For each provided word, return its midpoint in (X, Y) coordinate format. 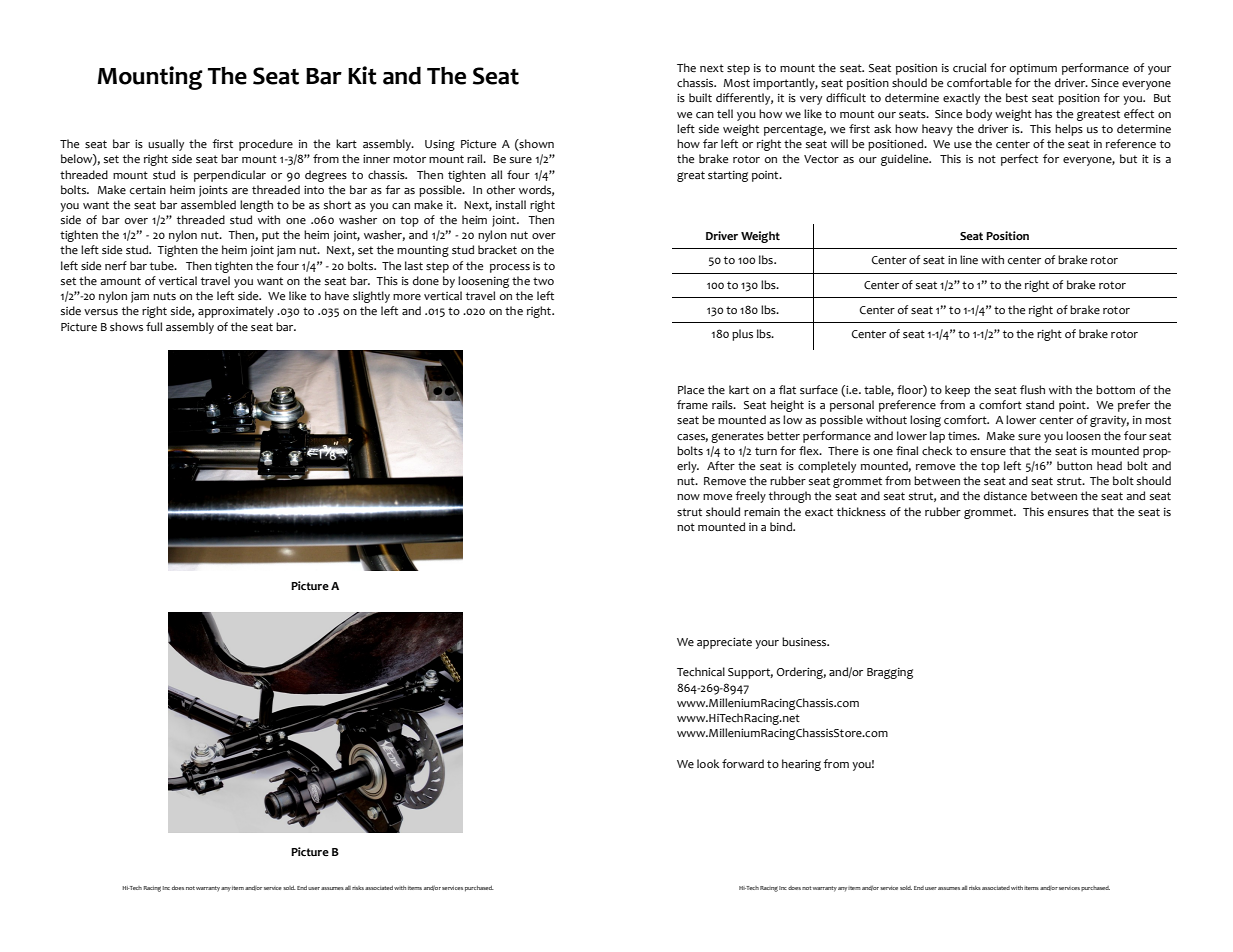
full (154, 326)
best (1017, 98)
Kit (362, 75)
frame (692, 405)
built (700, 97)
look (708, 763)
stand (1040, 404)
